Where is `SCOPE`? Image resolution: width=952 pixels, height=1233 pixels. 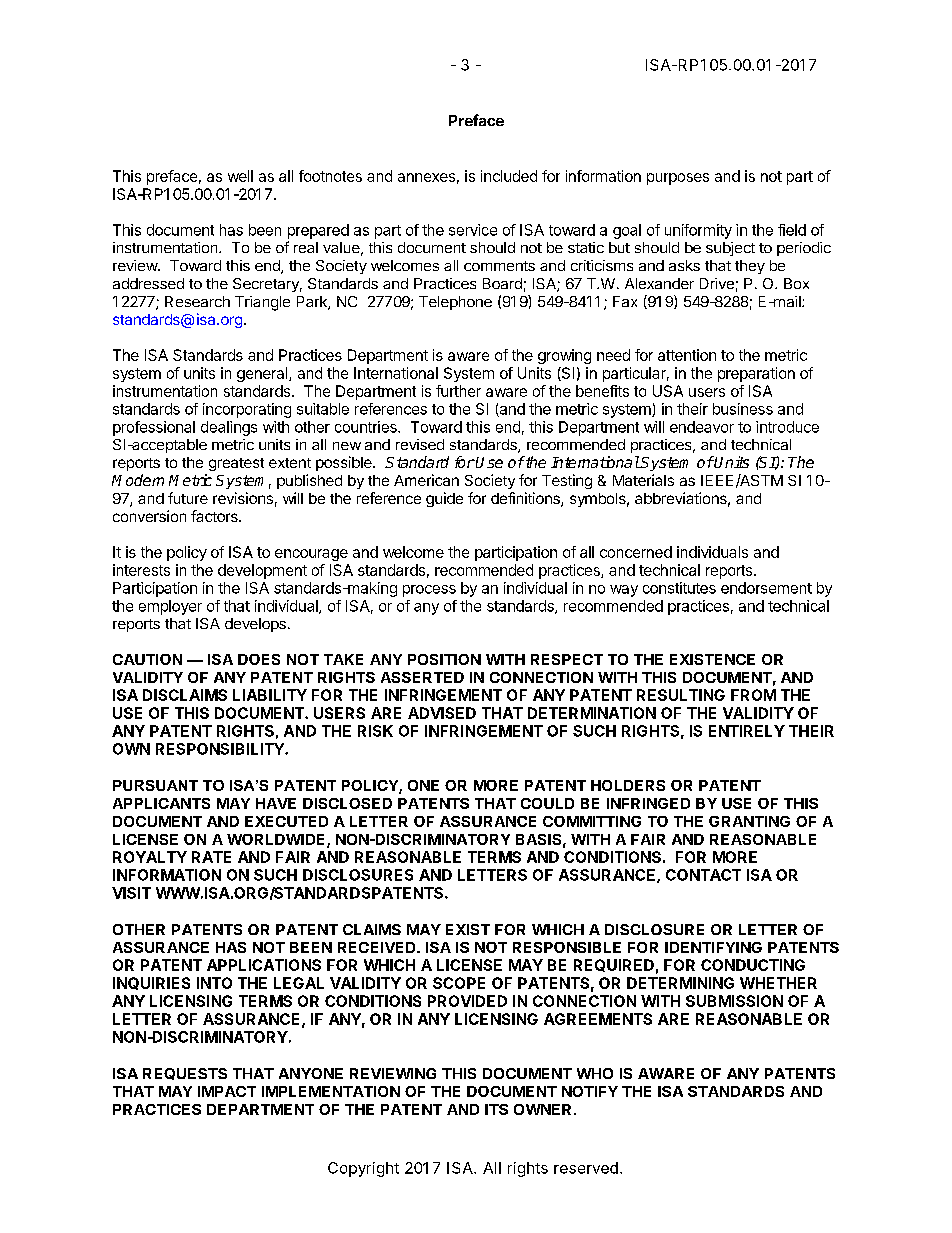
SCOPE is located at coordinates (459, 983).
